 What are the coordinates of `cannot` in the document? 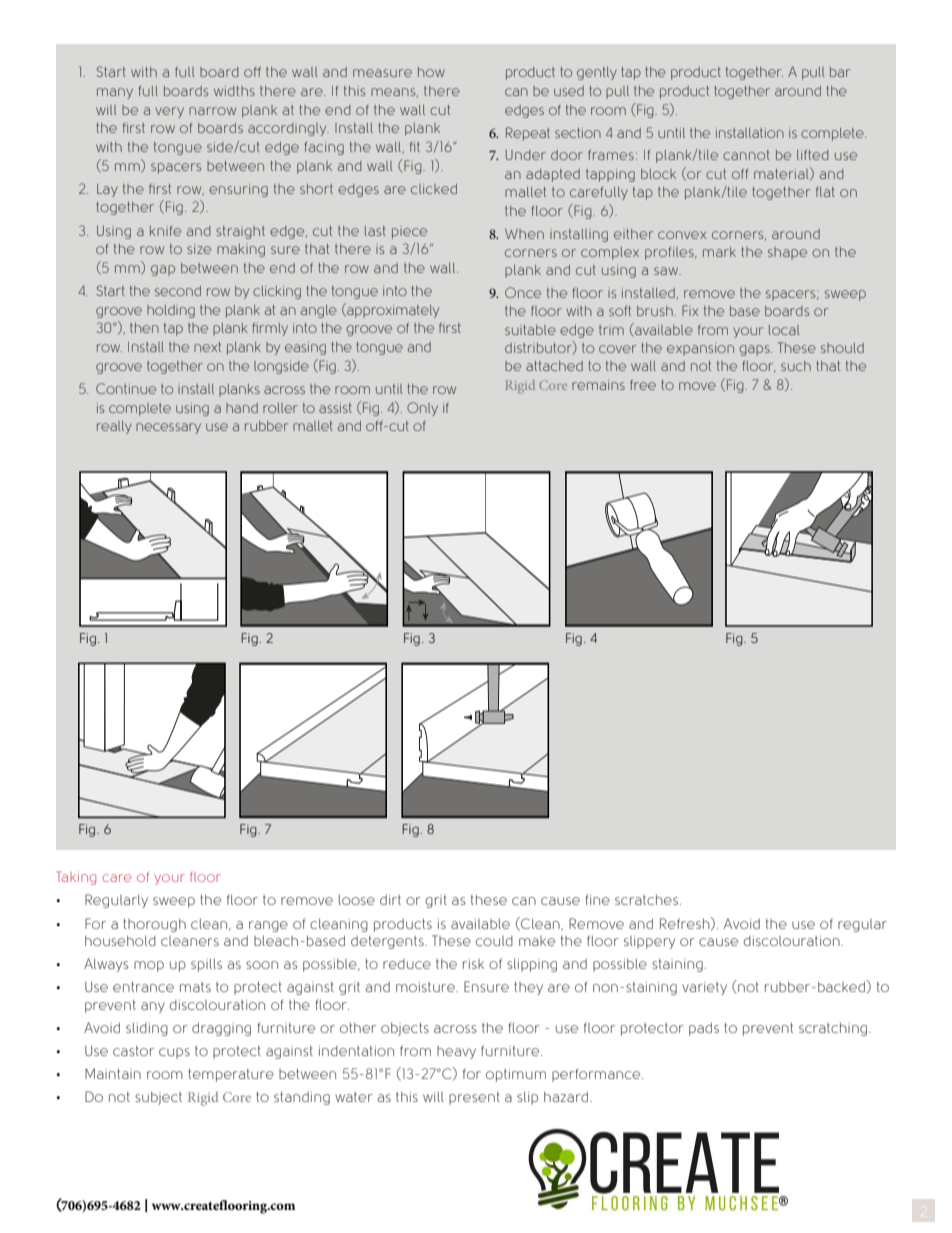 It's located at (746, 155).
